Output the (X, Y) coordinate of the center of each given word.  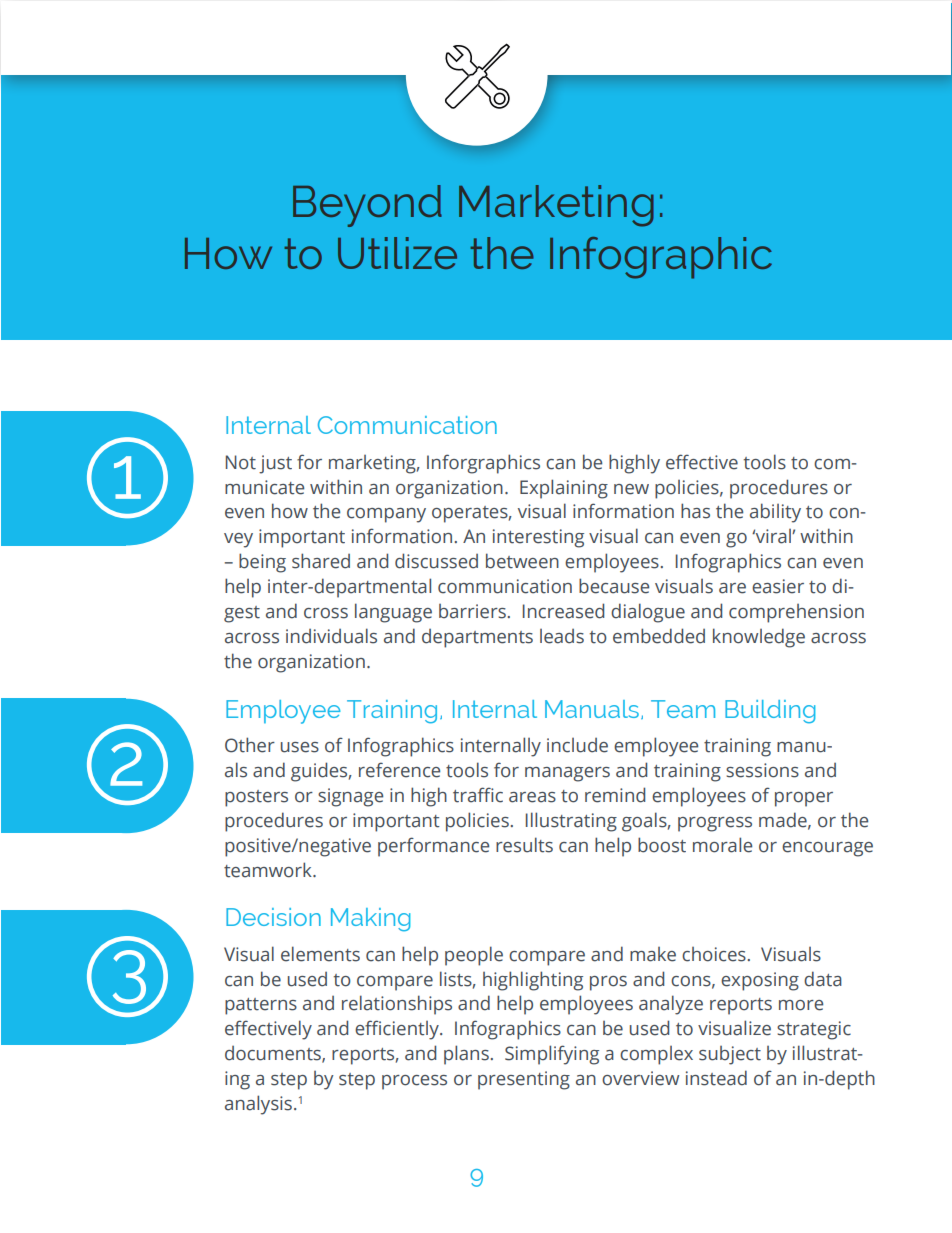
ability (775, 513)
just (275, 464)
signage (350, 797)
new (631, 489)
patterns (261, 1006)
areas (532, 797)
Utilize (397, 253)
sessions (762, 770)
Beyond (367, 206)
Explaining (564, 489)
